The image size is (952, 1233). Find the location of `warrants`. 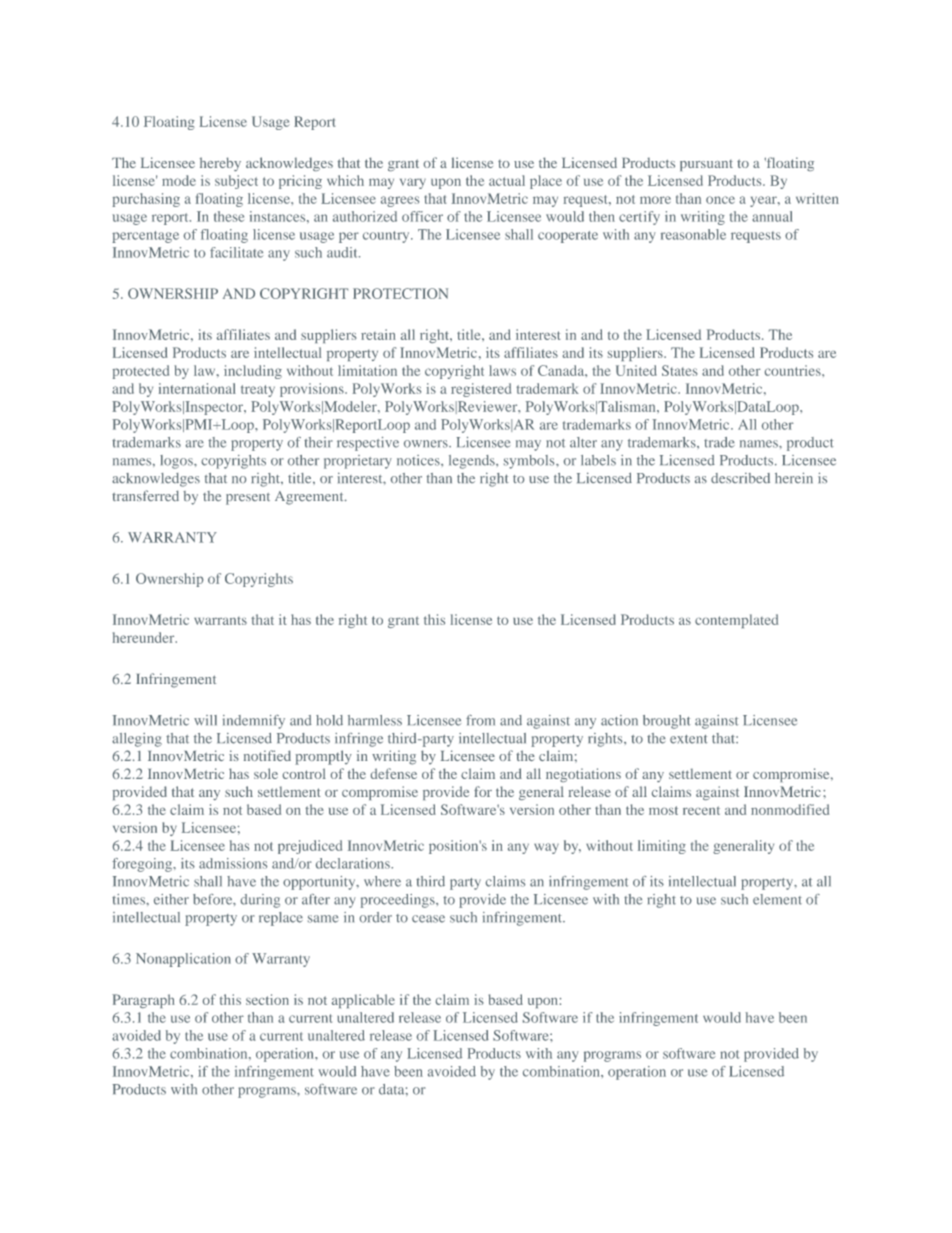

warrants is located at coordinates (220, 621).
